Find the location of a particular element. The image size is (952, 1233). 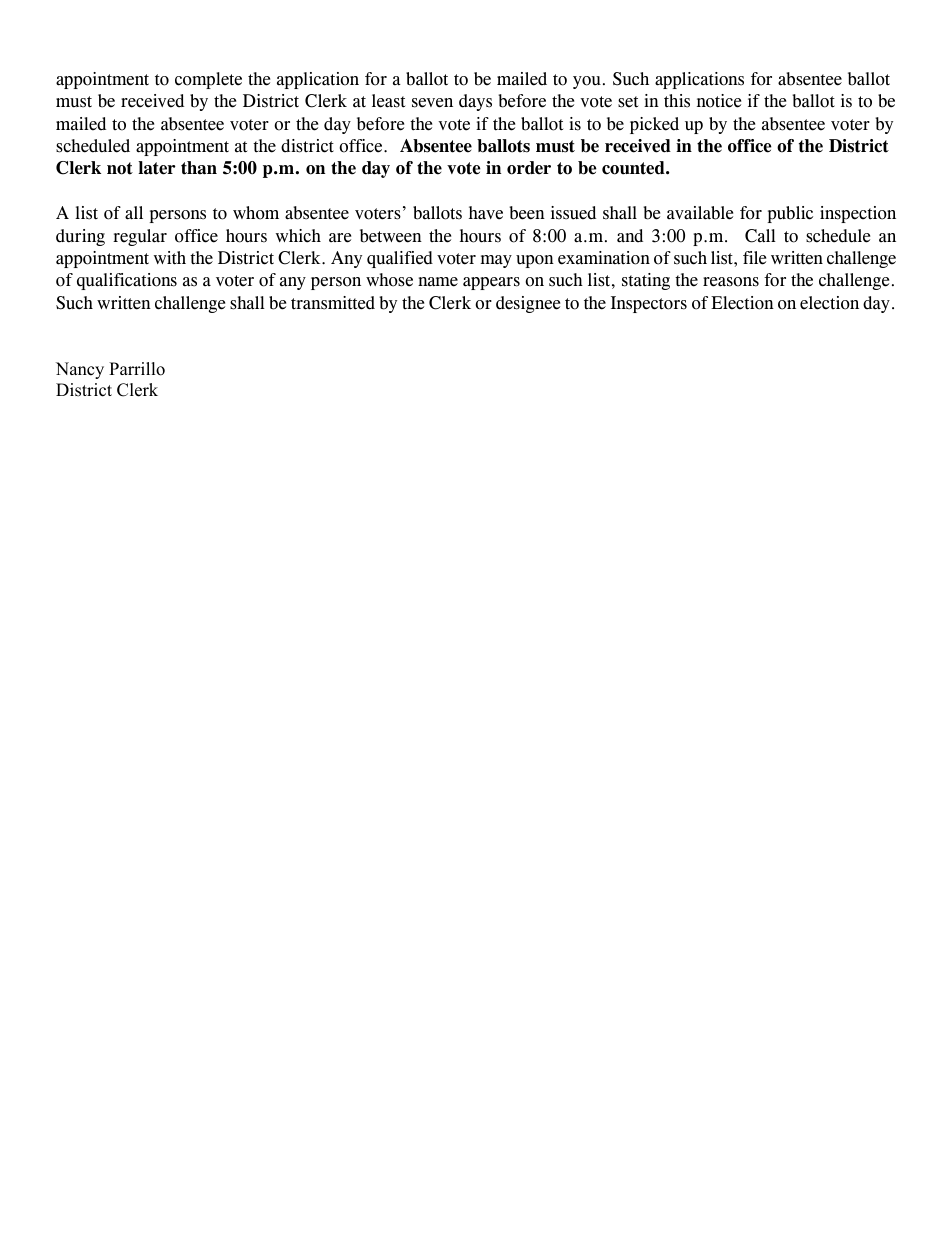

public is located at coordinates (790, 214).
